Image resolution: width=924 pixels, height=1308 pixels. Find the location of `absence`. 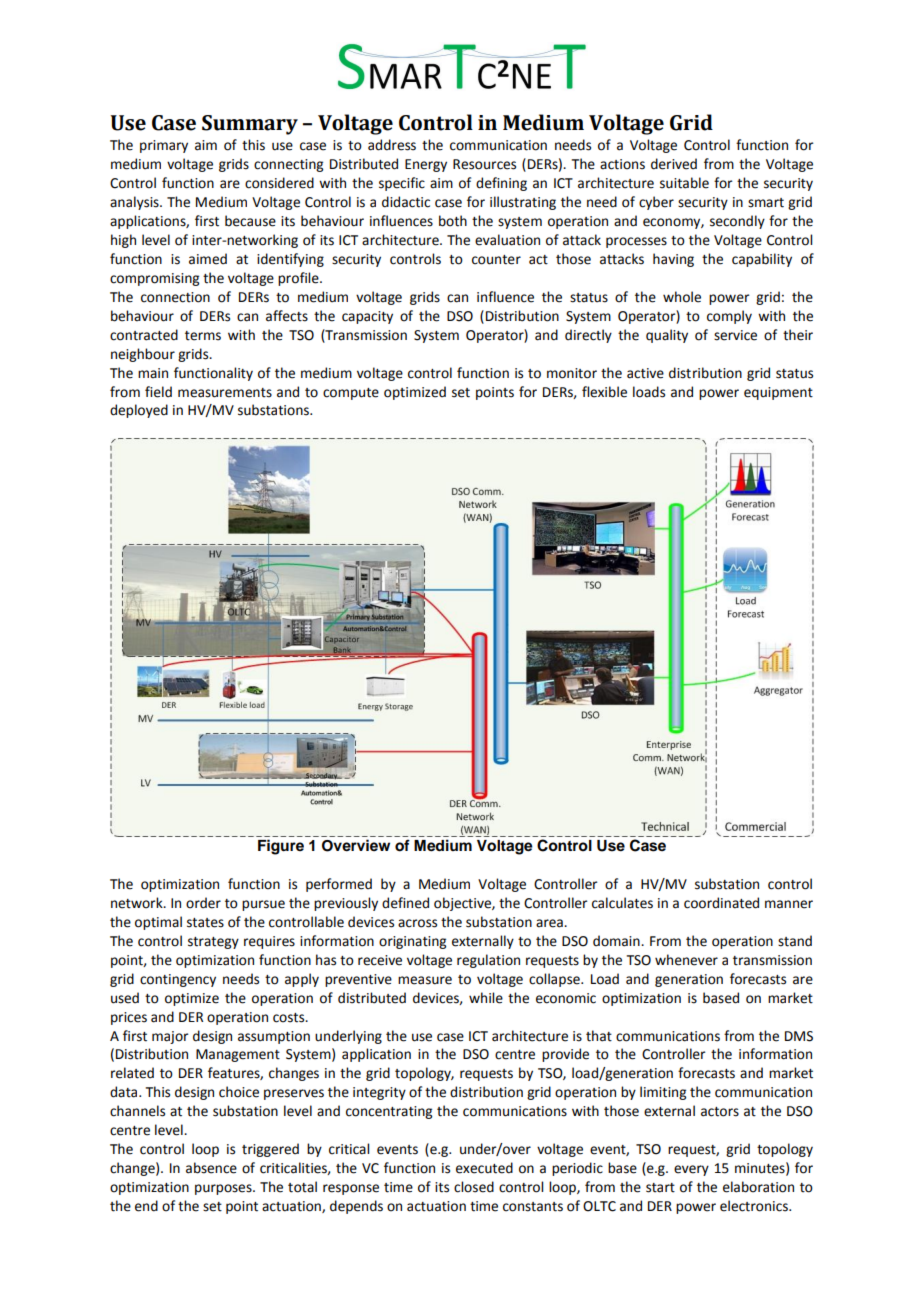

absence is located at coordinates (211, 1168).
